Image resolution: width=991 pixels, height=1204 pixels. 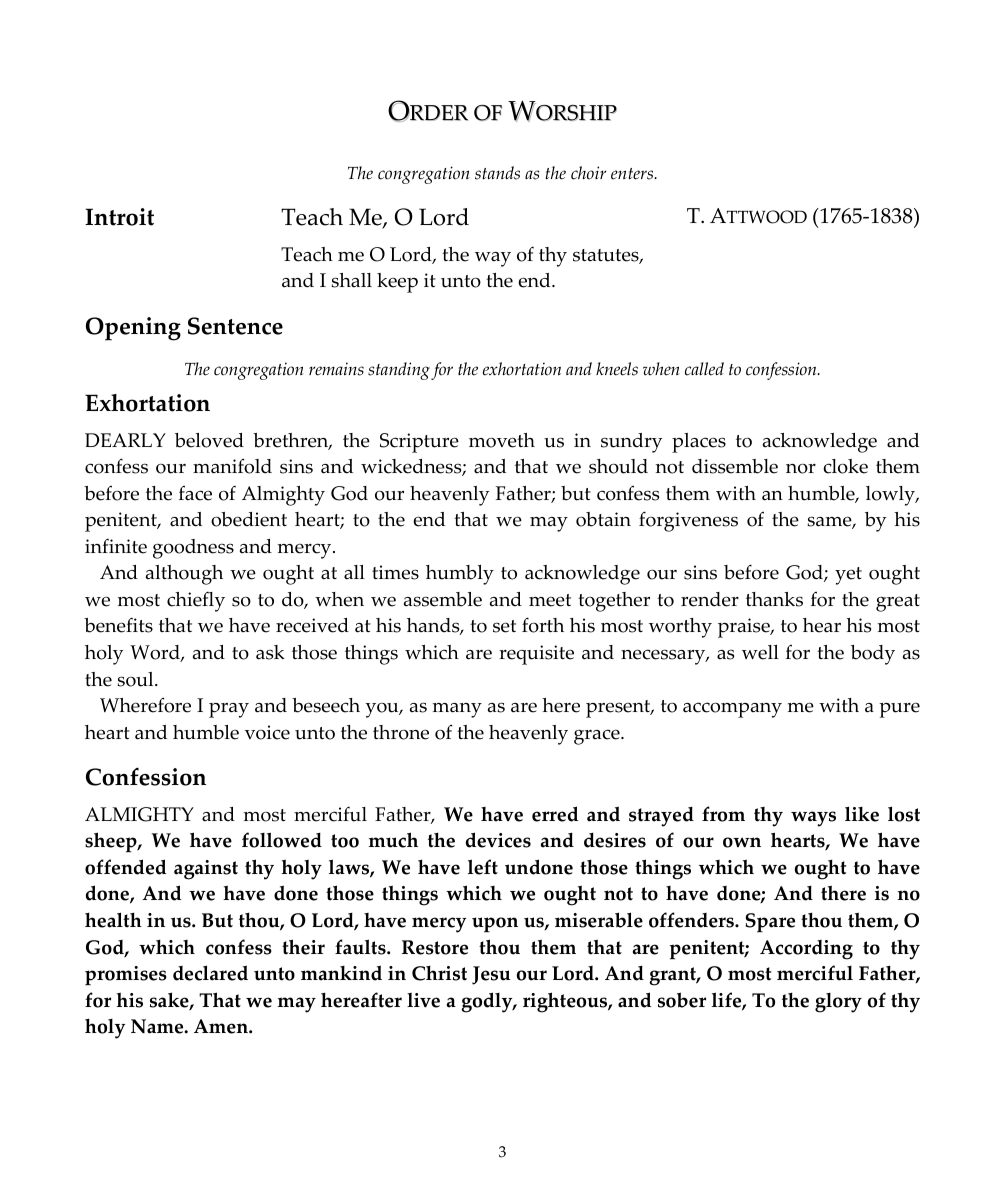 I want to click on shall, so click(x=351, y=280).
